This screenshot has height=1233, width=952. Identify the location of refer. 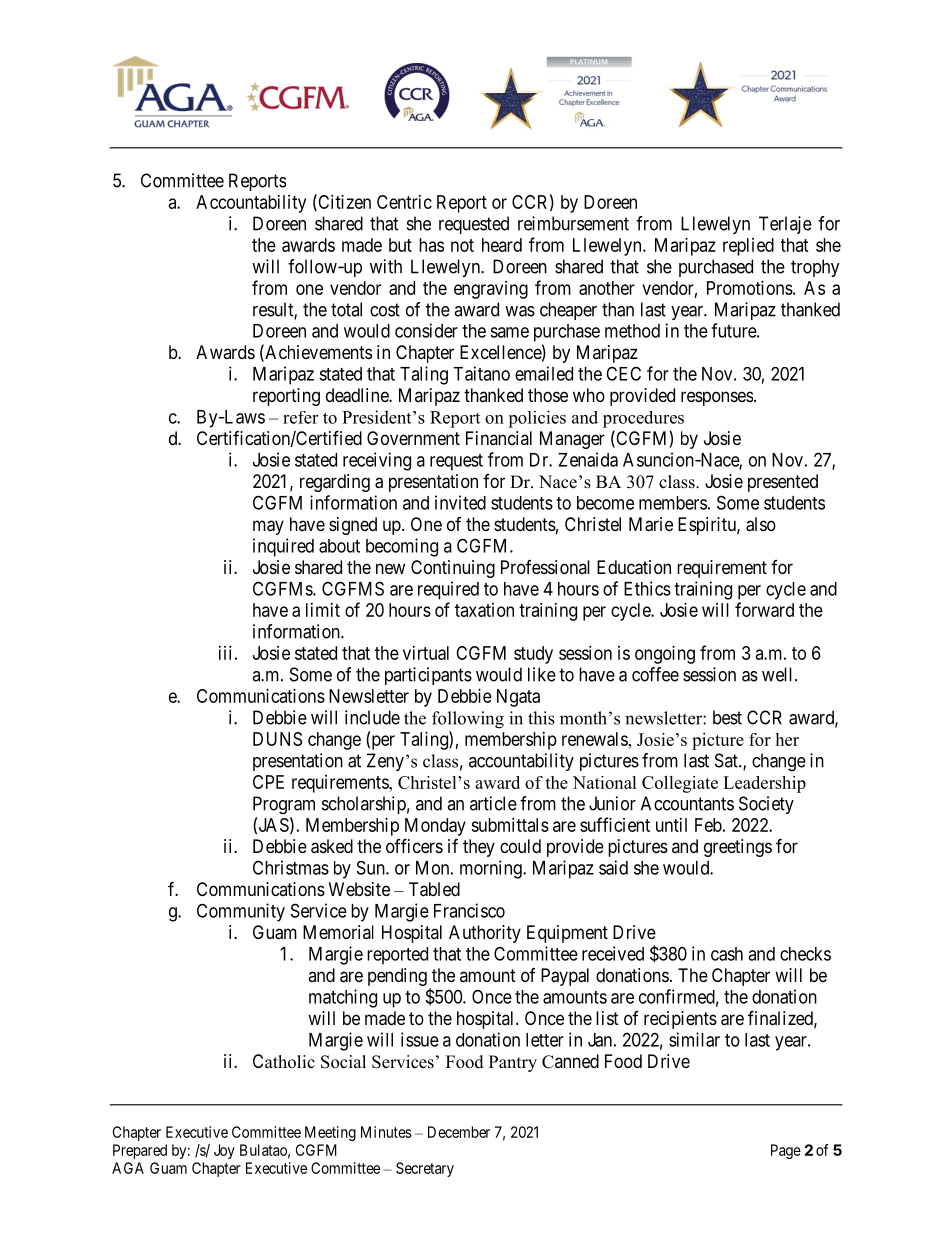
(300, 417).
